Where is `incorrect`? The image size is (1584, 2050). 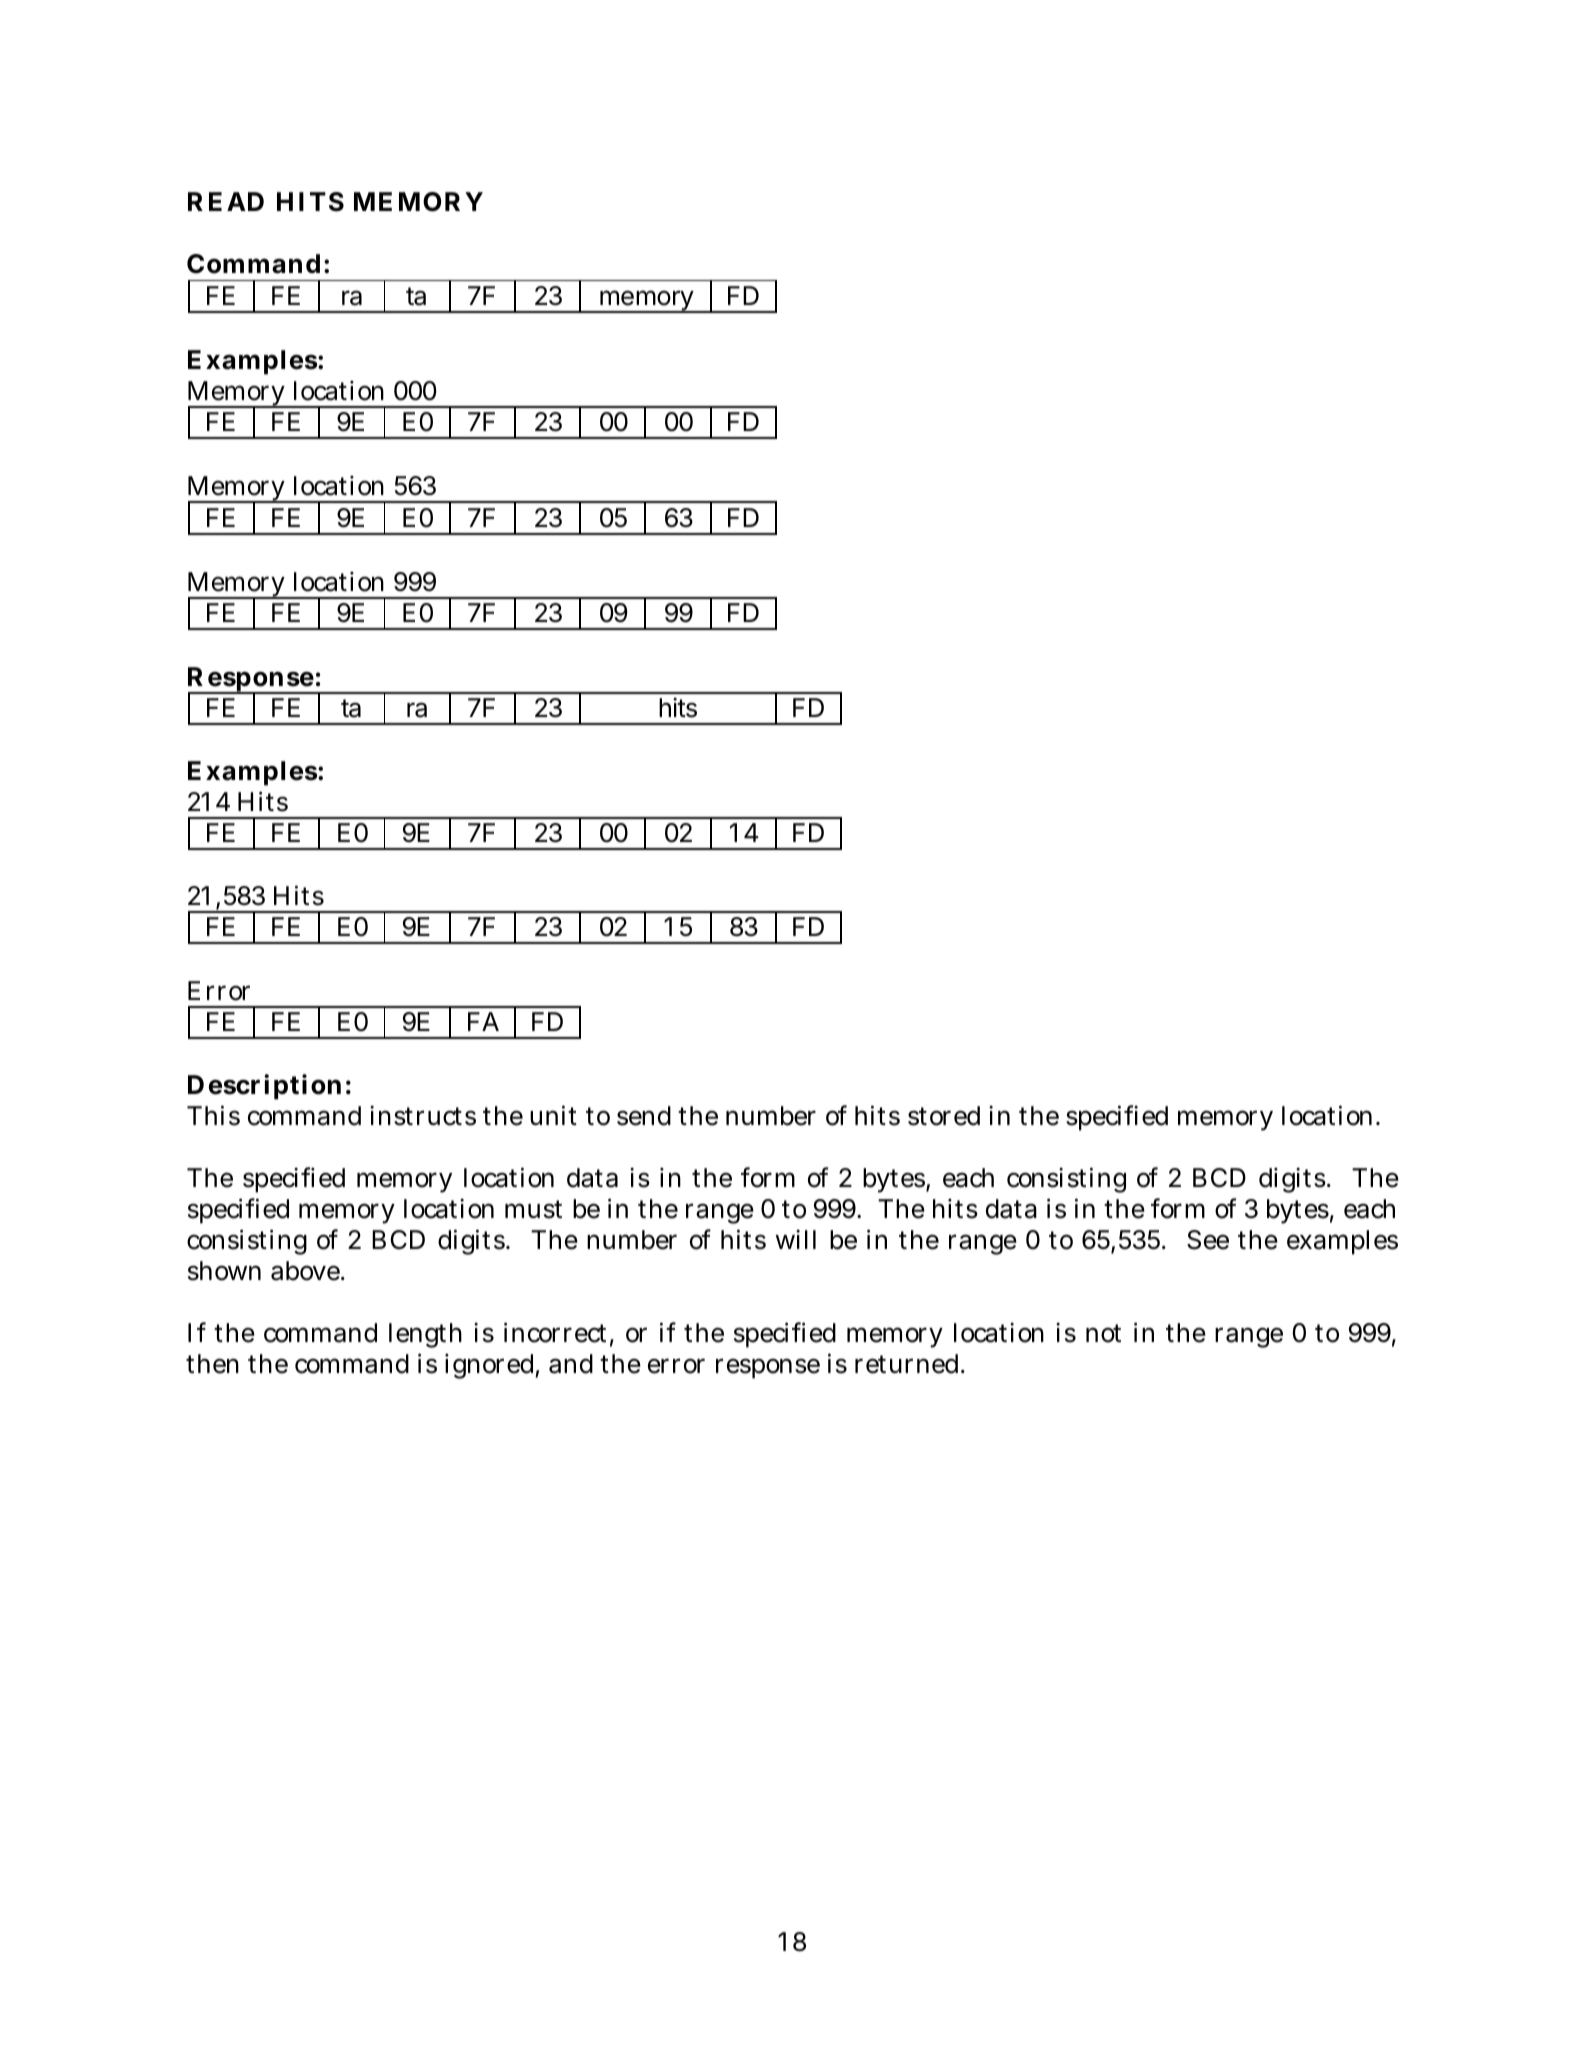
incorrect is located at coordinates (555, 1332).
